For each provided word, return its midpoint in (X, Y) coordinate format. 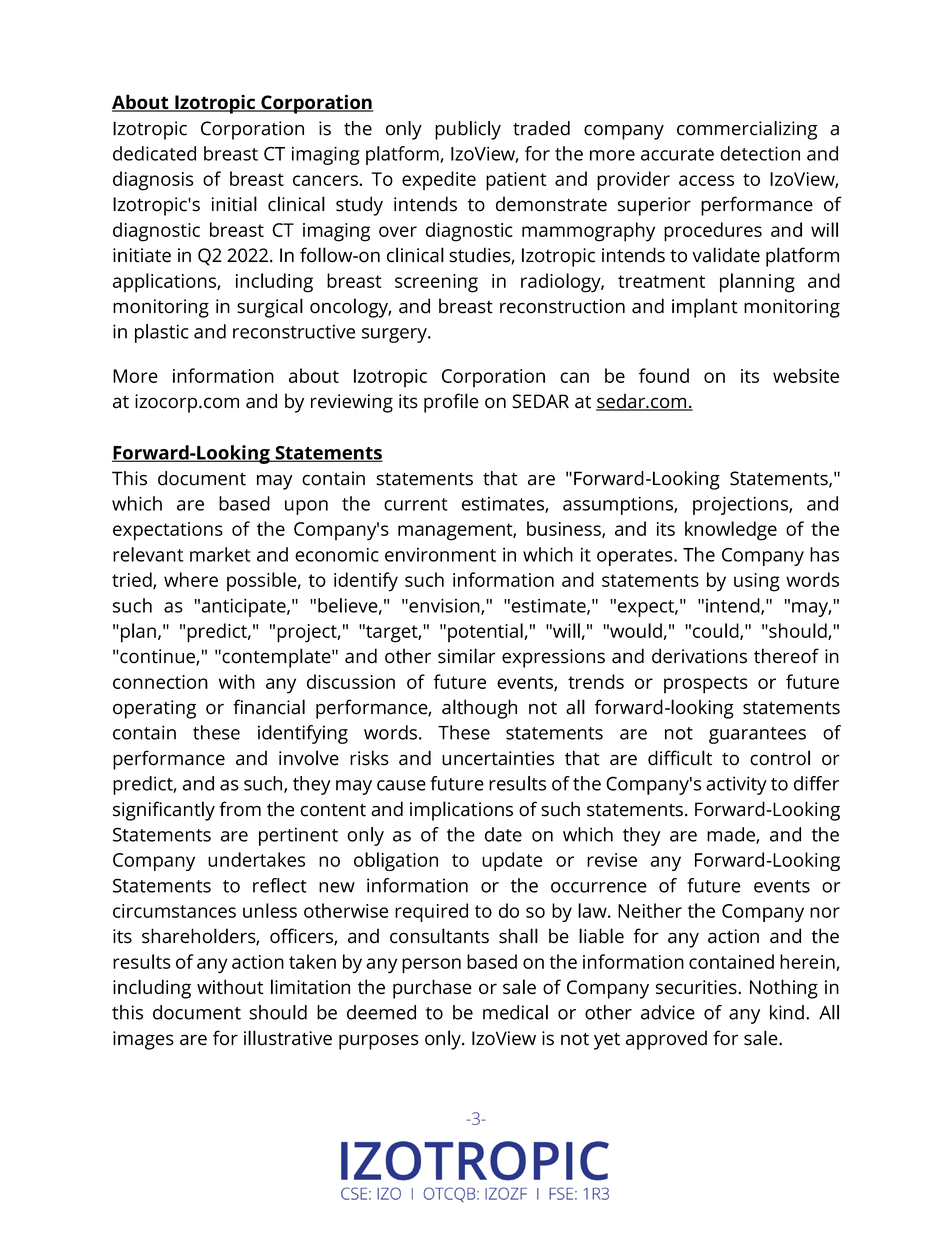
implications (461, 811)
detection (760, 153)
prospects (706, 685)
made (732, 835)
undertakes (256, 859)
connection (160, 682)
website (806, 375)
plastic (162, 333)
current (416, 504)
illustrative (288, 1038)
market (220, 554)
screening (436, 283)
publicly (468, 130)
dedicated (154, 153)
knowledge (731, 531)
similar (467, 656)
